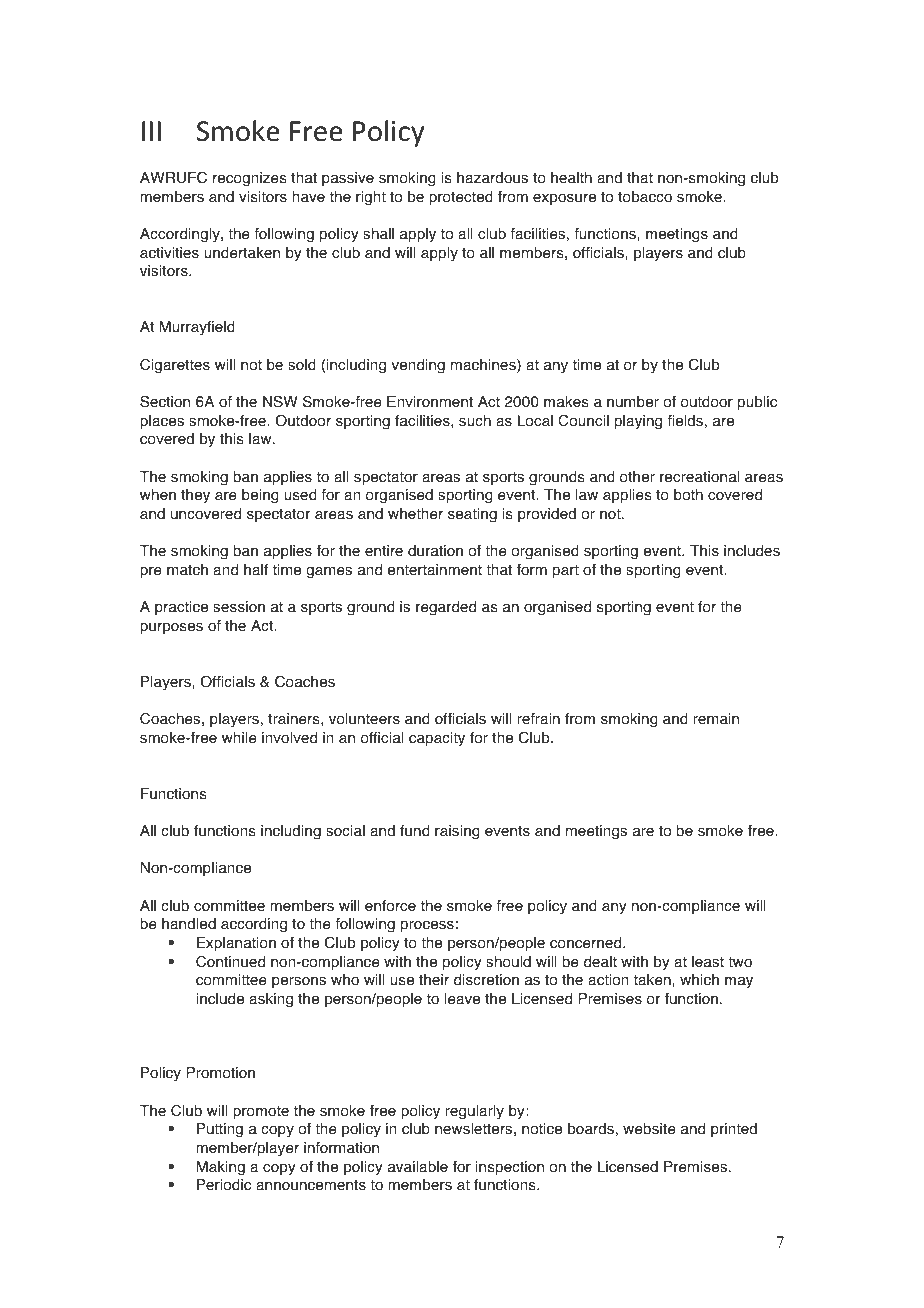 The width and height of the image is (924, 1308). What do you see at coordinates (221, 1168) in the image?
I see `Making` at bounding box center [221, 1168].
